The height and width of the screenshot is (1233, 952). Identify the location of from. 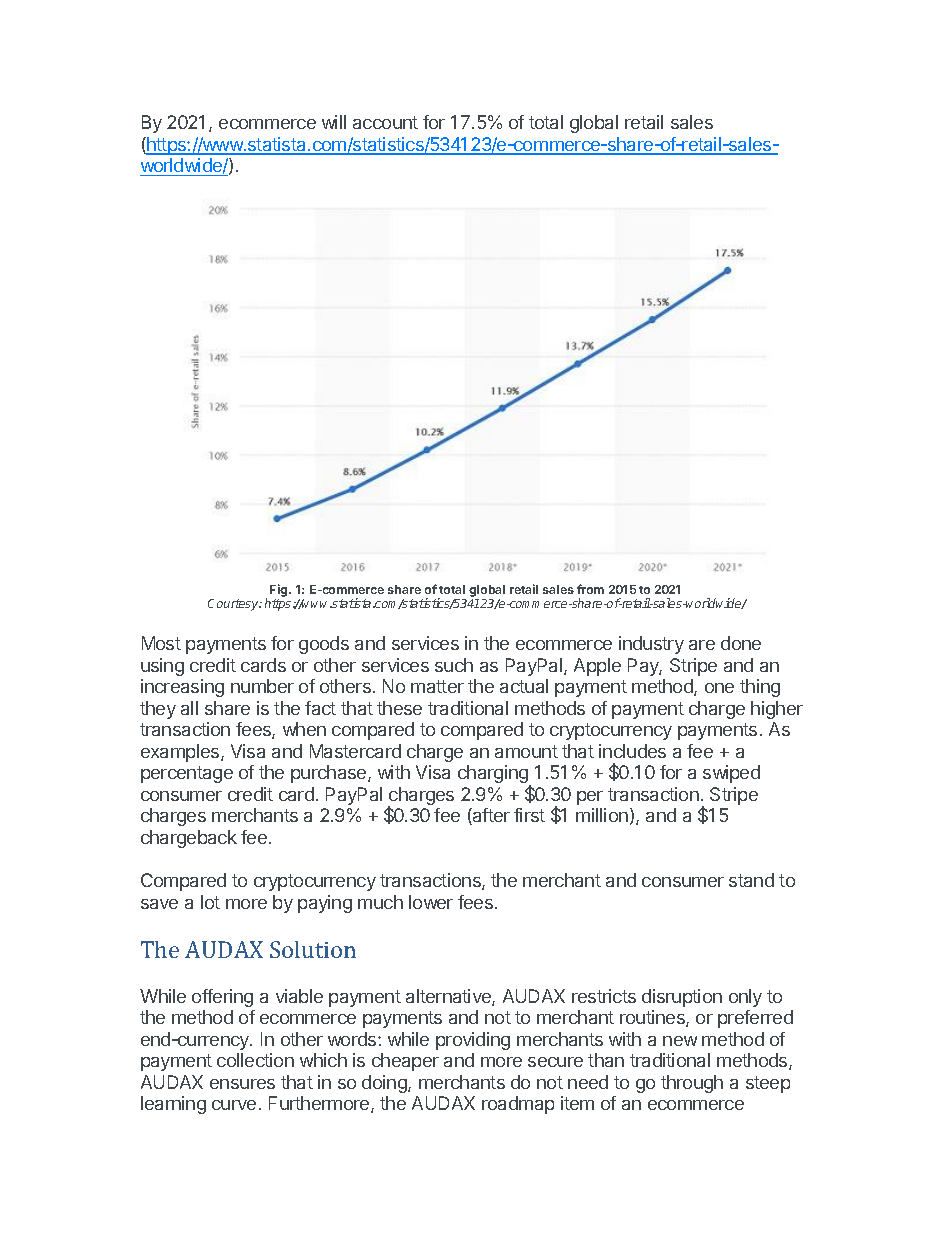
(590, 589).
